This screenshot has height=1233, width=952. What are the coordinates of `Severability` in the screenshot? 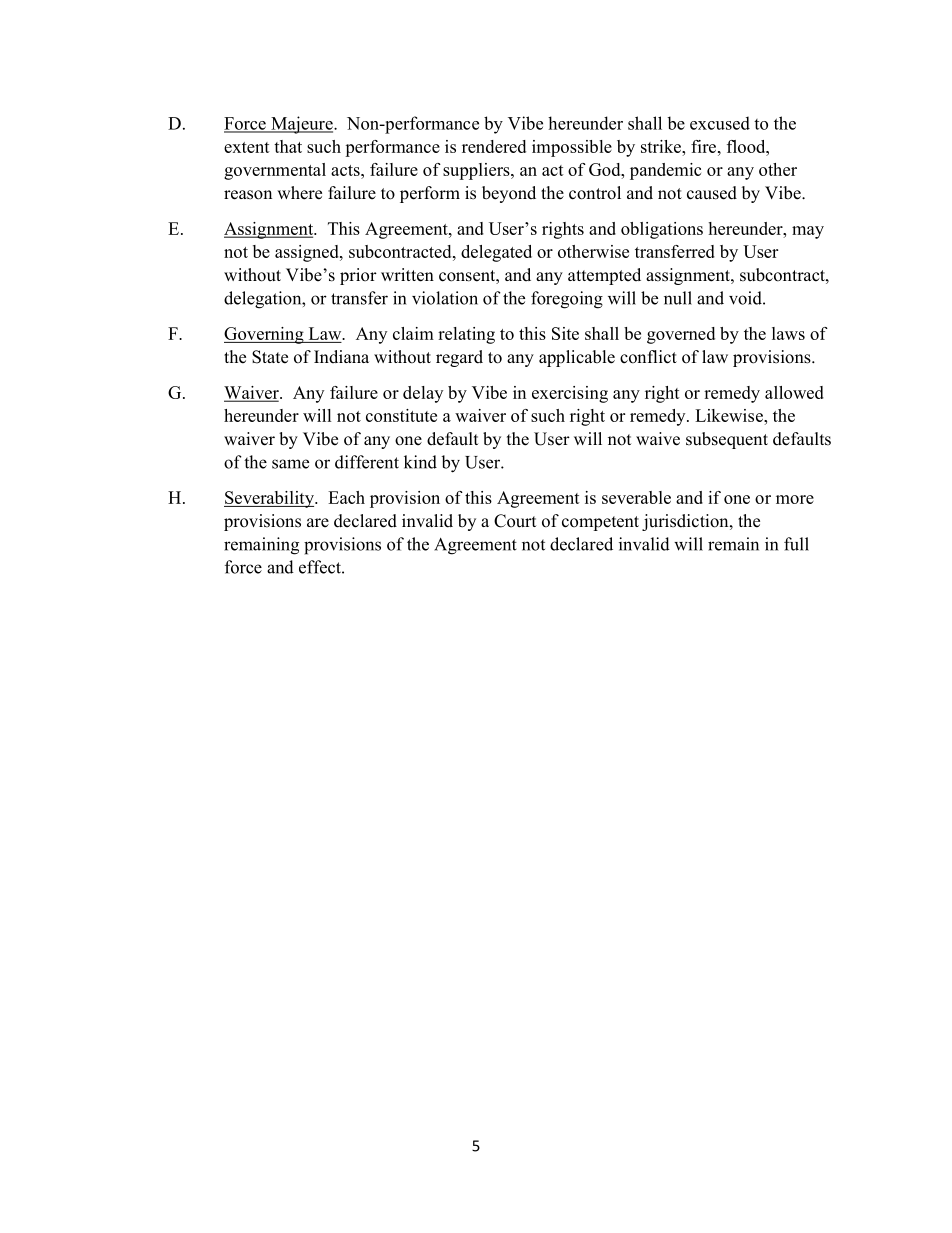 It's located at (270, 499).
